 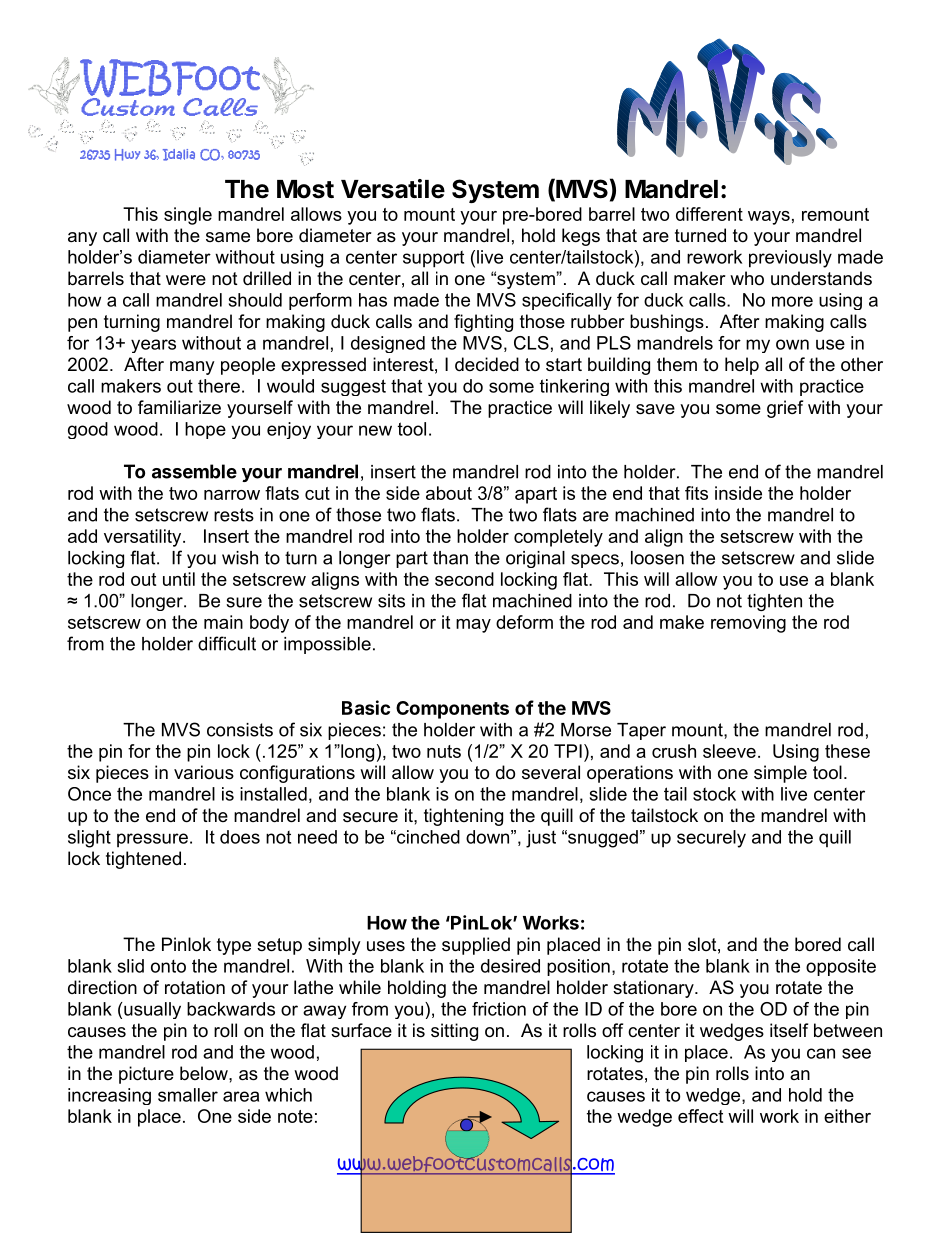 What do you see at coordinates (227, 643) in the screenshot?
I see `difficult` at bounding box center [227, 643].
